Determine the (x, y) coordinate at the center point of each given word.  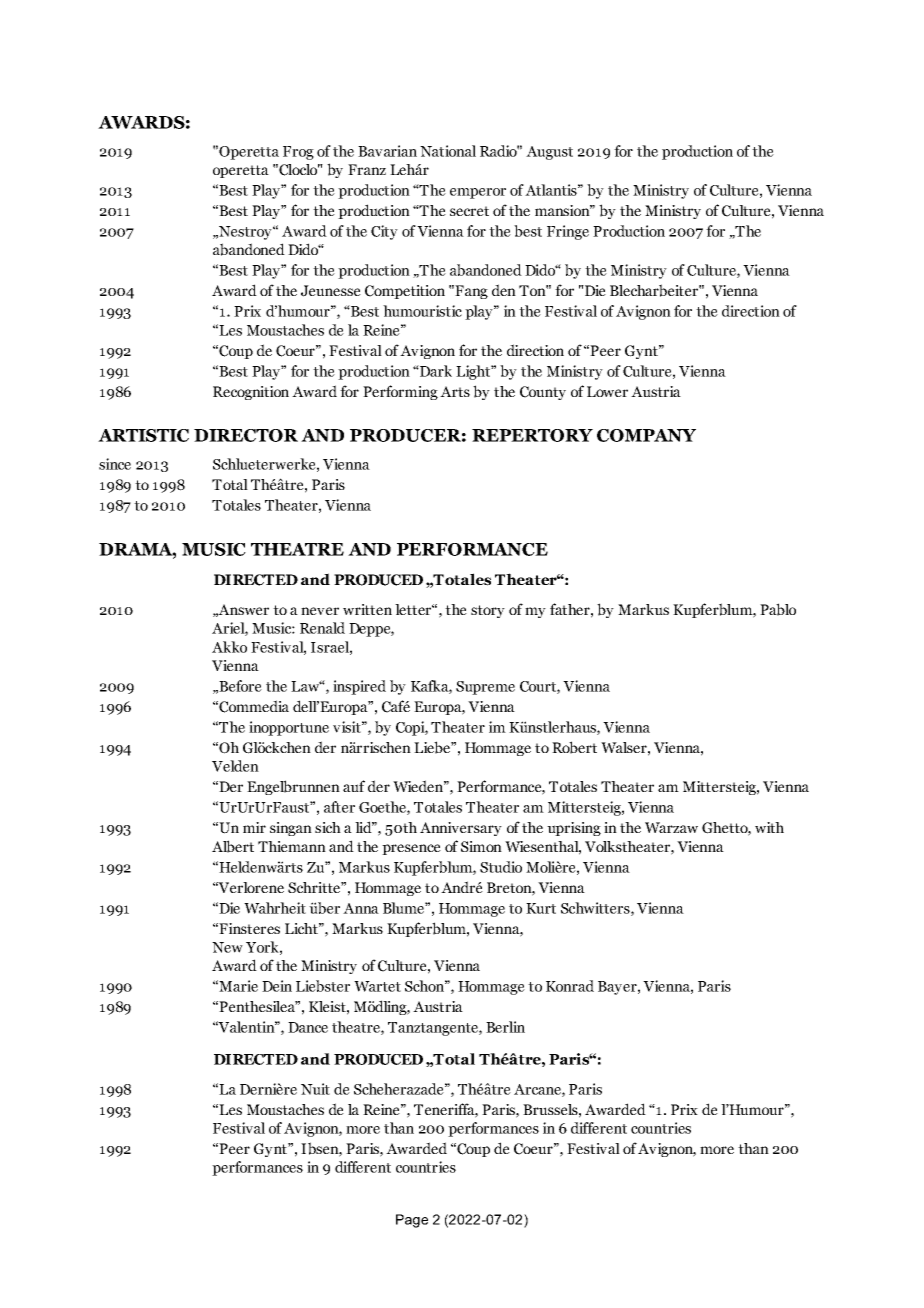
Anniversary (461, 829)
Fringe (568, 232)
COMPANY (646, 435)
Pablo (778, 609)
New (227, 947)
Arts (455, 391)
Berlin (505, 1027)
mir (254, 827)
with (769, 827)
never (320, 611)
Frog (298, 153)
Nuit (315, 1089)
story (488, 611)
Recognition (251, 393)
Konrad (570, 986)
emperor (478, 193)
